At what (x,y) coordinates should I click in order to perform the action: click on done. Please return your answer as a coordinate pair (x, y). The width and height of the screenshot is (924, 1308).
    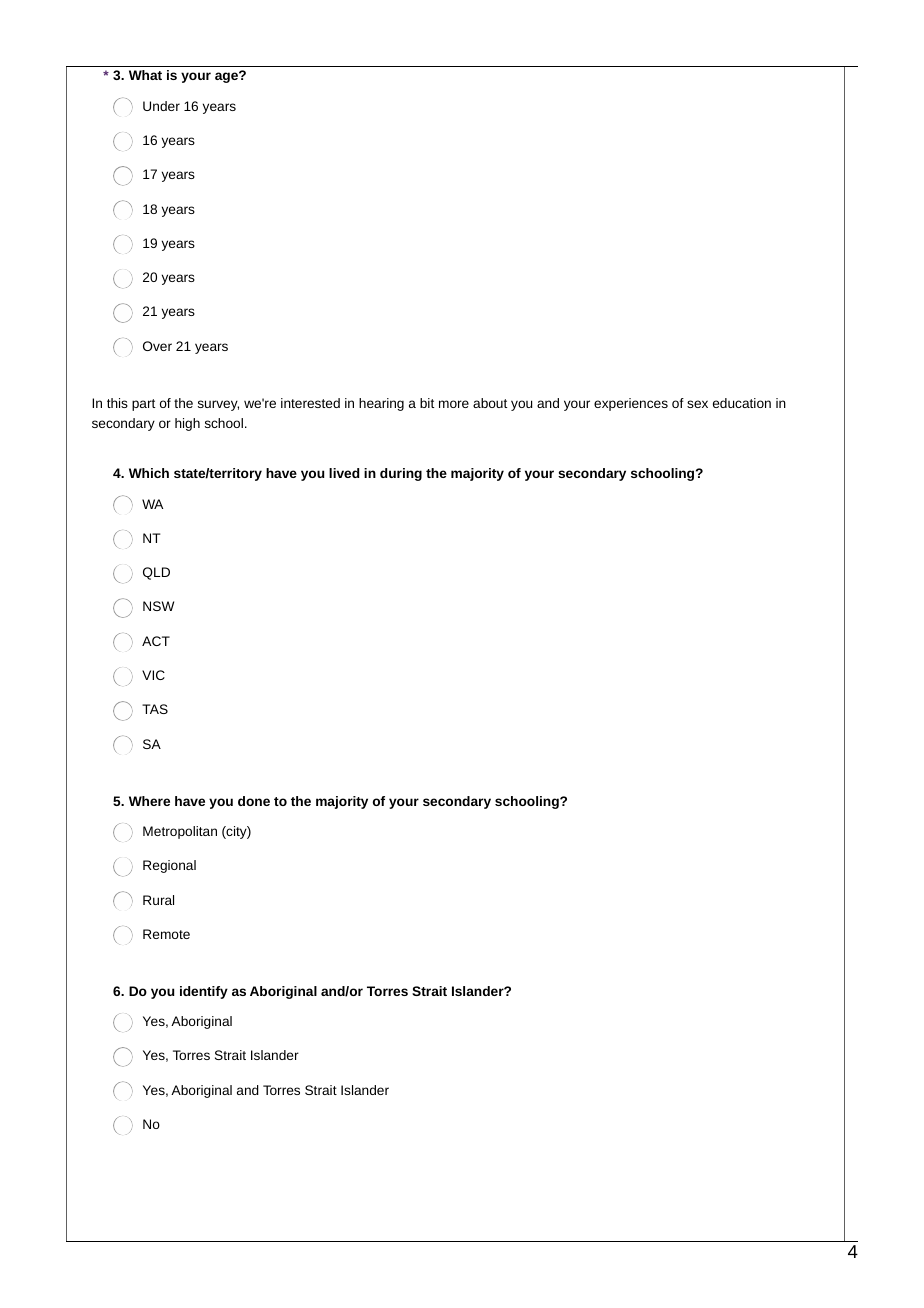
    Looking at the image, I should click on (254, 801).
